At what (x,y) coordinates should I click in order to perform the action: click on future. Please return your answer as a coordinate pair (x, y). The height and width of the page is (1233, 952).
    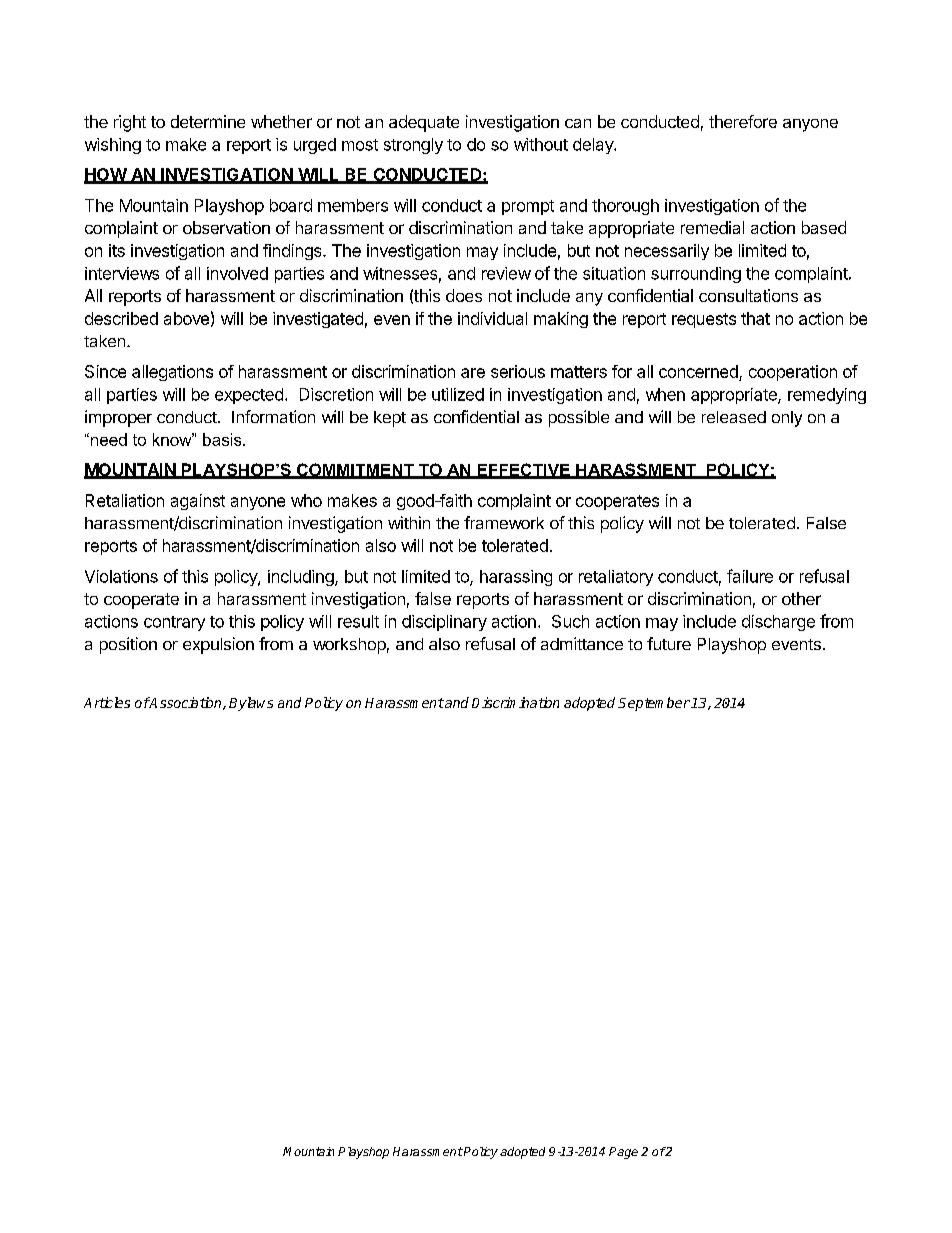
    Looking at the image, I should click on (669, 643).
